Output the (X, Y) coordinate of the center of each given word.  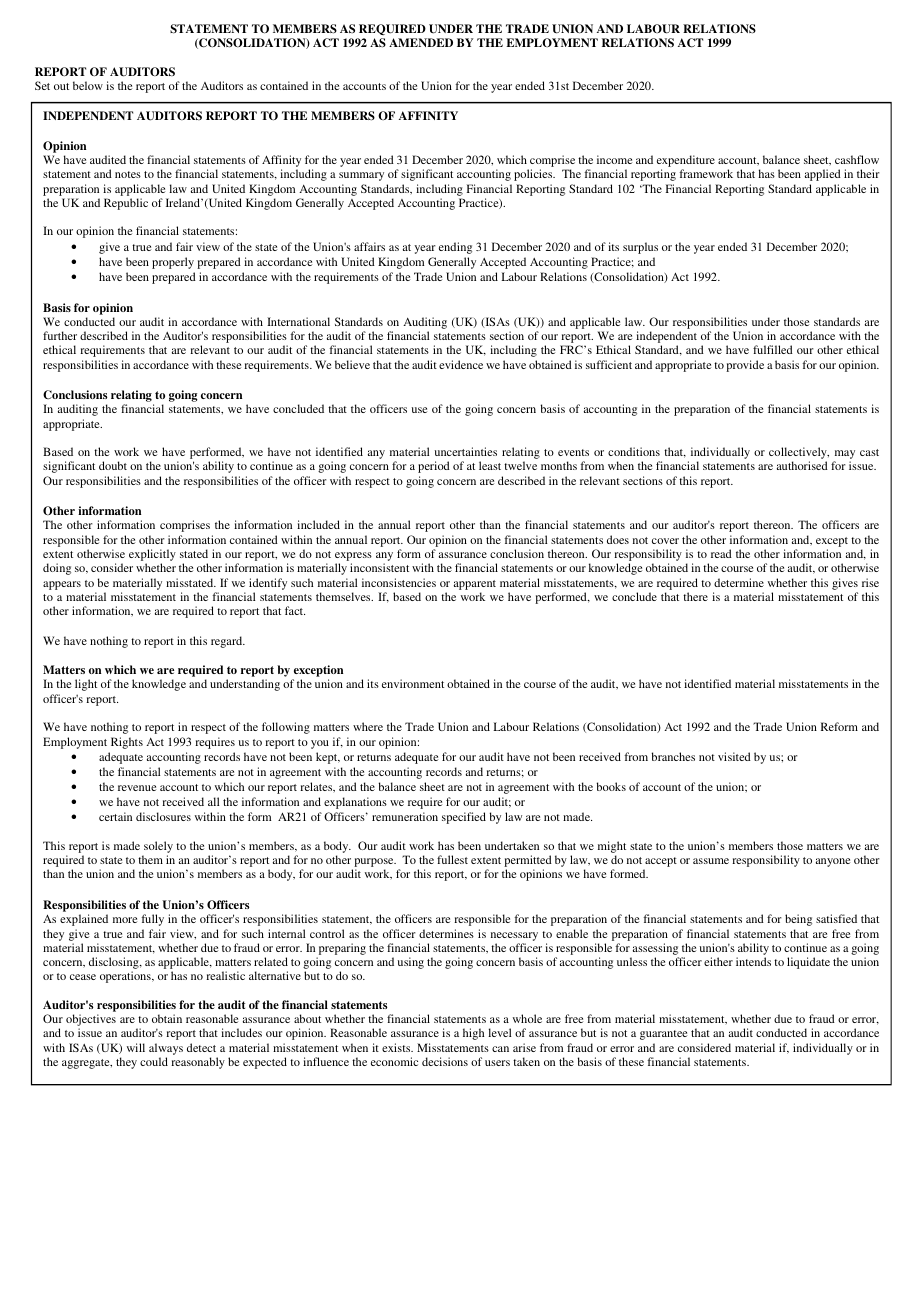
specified (464, 818)
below (88, 85)
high (473, 1034)
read (721, 553)
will (136, 1047)
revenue (137, 788)
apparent (475, 585)
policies (534, 175)
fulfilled (773, 349)
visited (734, 756)
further (60, 335)
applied (823, 175)
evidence (461, 364)
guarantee (663, 1035)
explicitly (152, 555)
